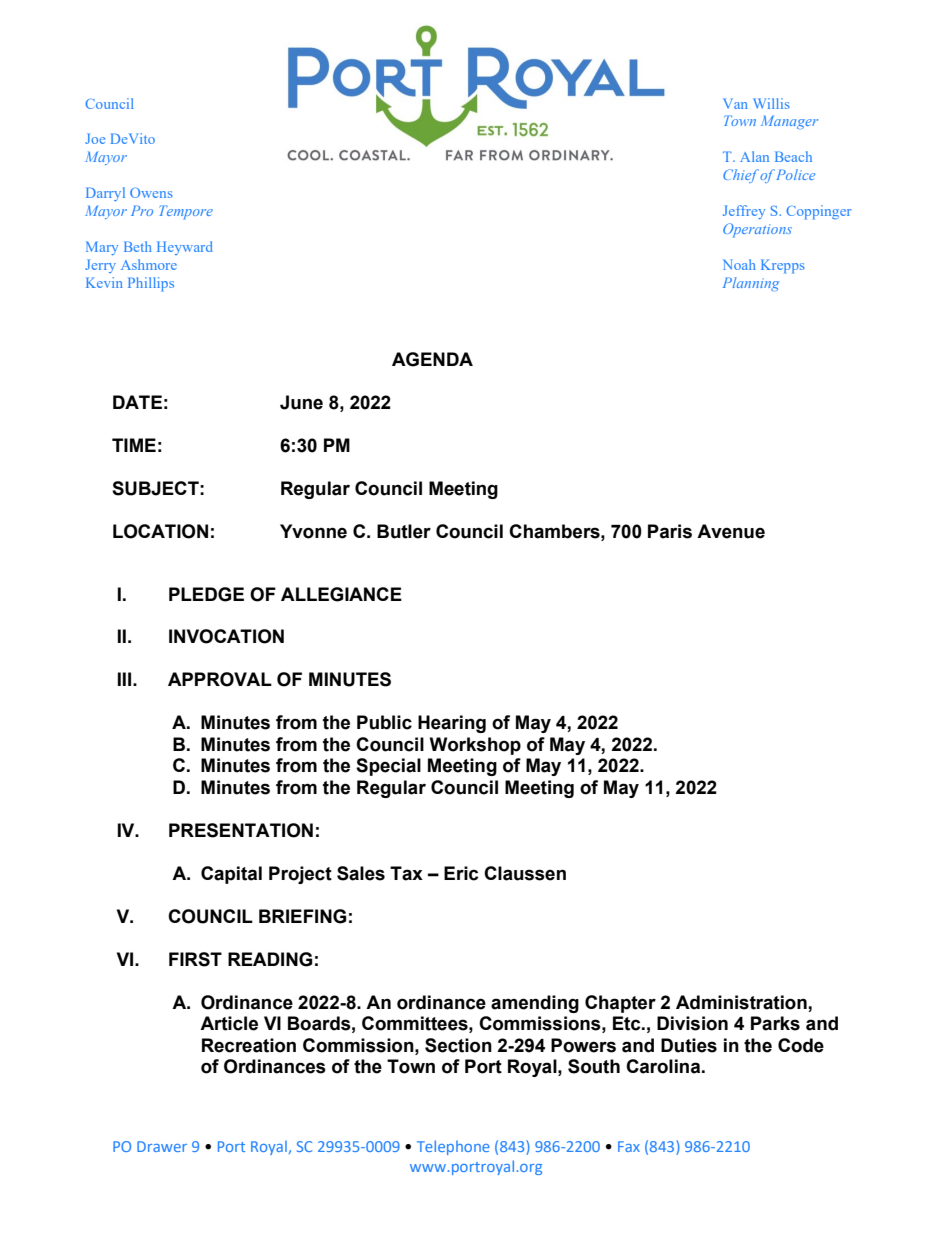 This screenshot has width=952, height=1233. I want to click on Capital, so click(231, 875).
